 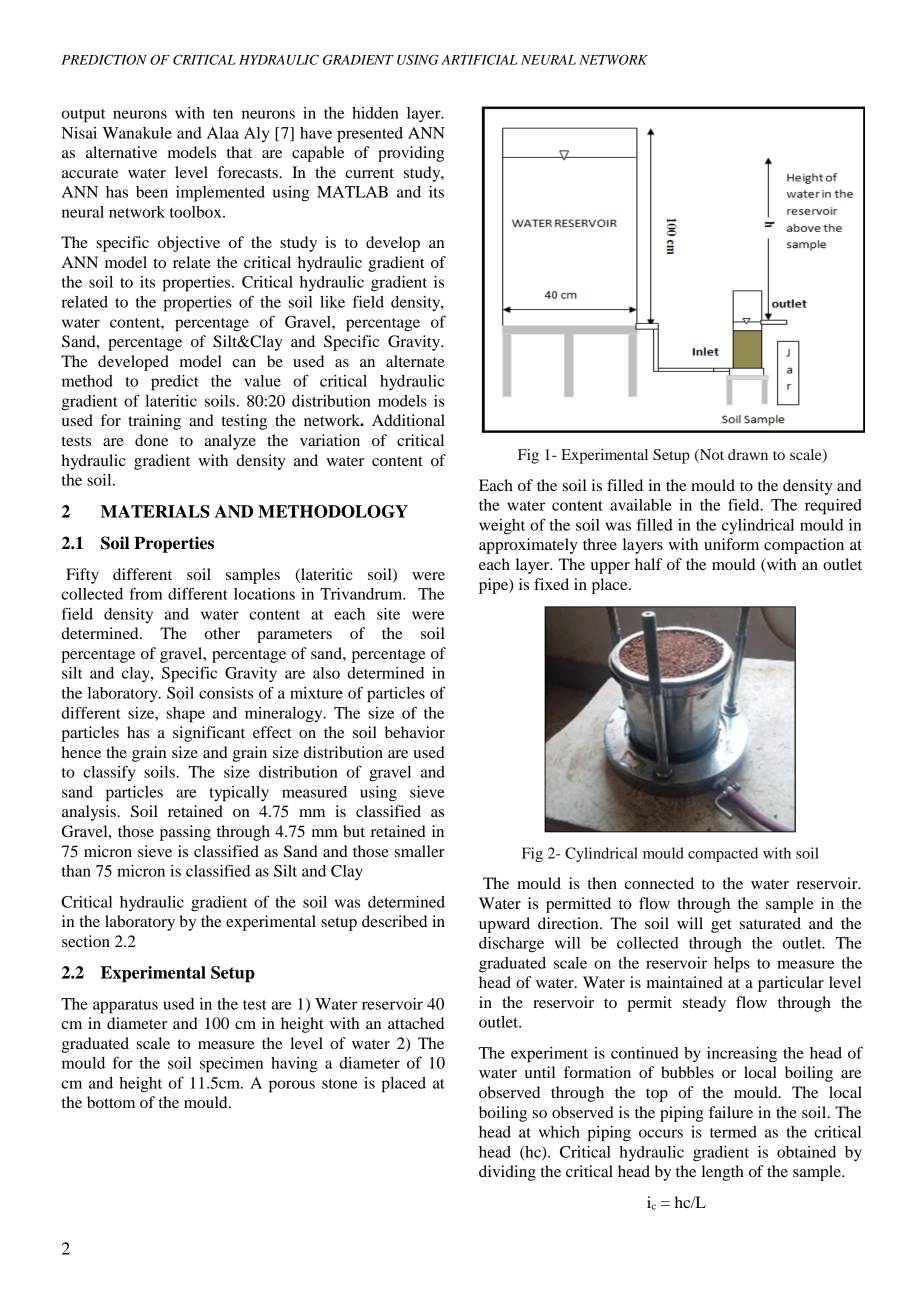 I want to click on done, so click(x=151, y=440).
